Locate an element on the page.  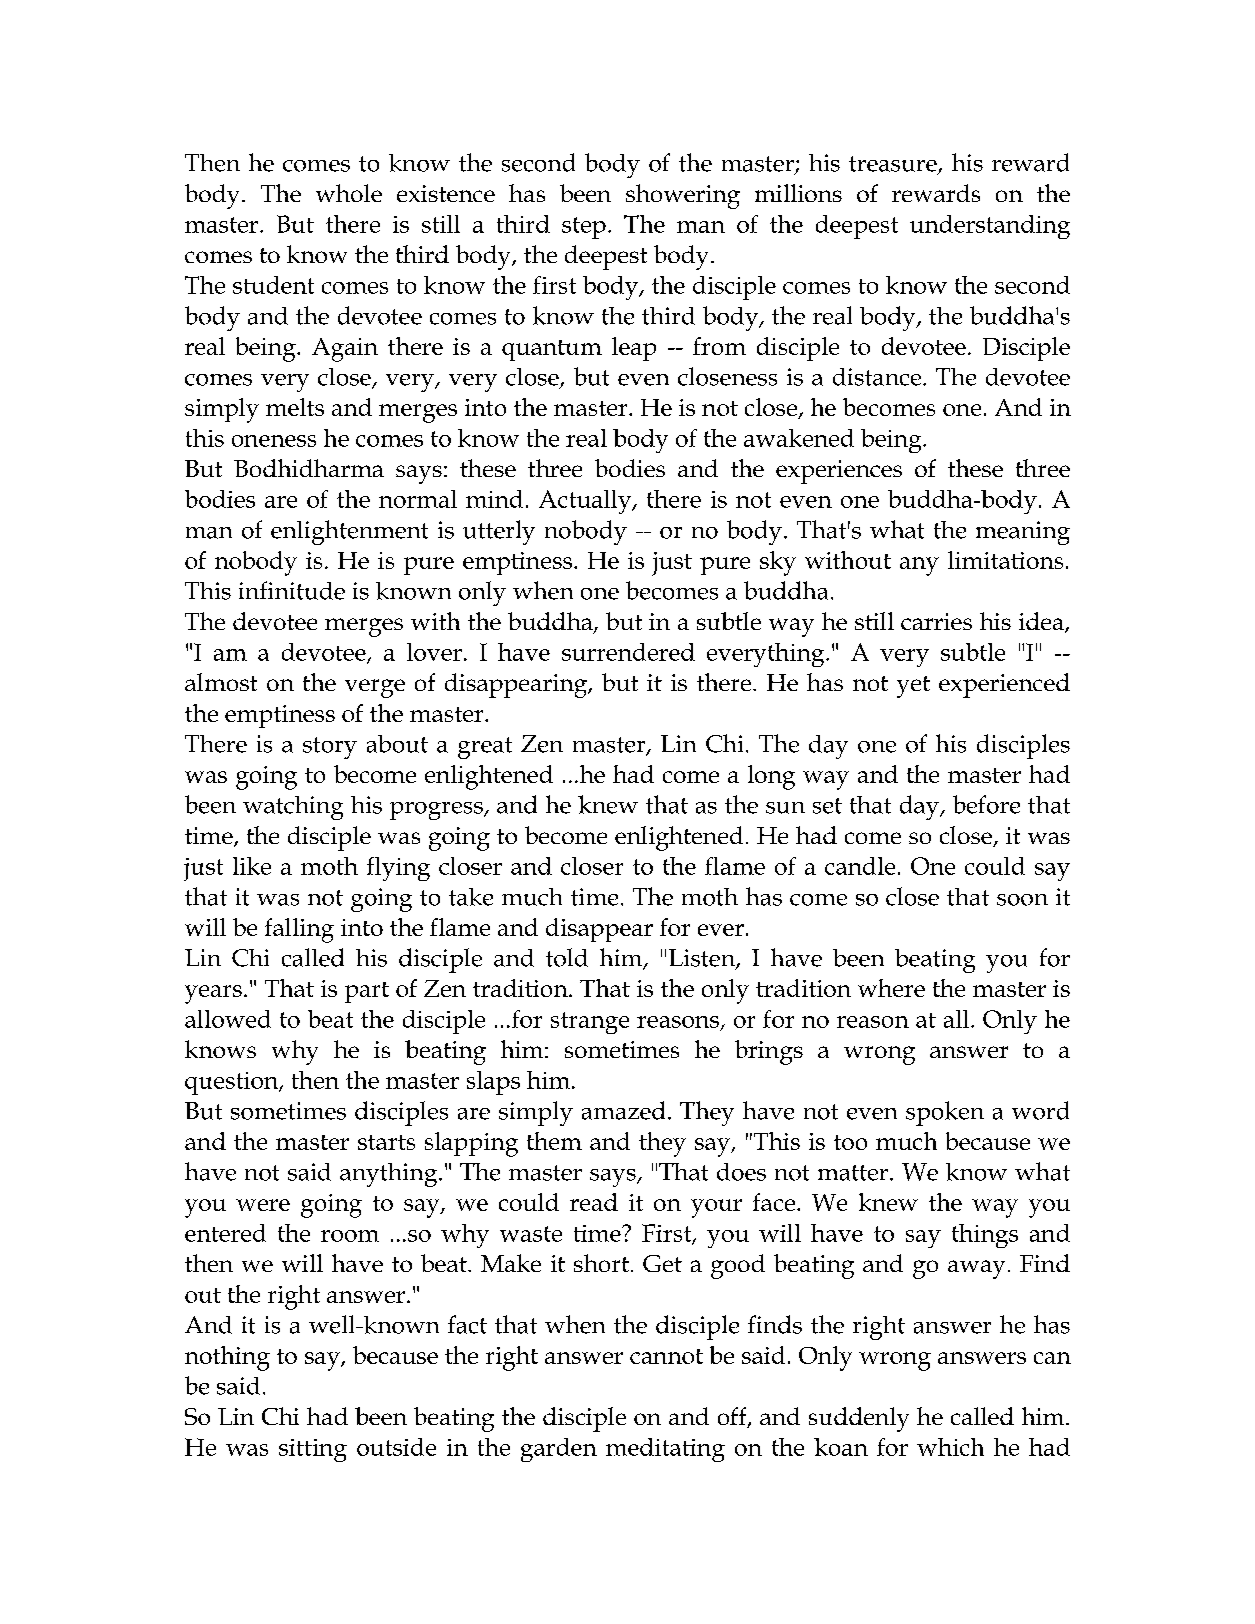
watching is located at coordinates (293, 808).
